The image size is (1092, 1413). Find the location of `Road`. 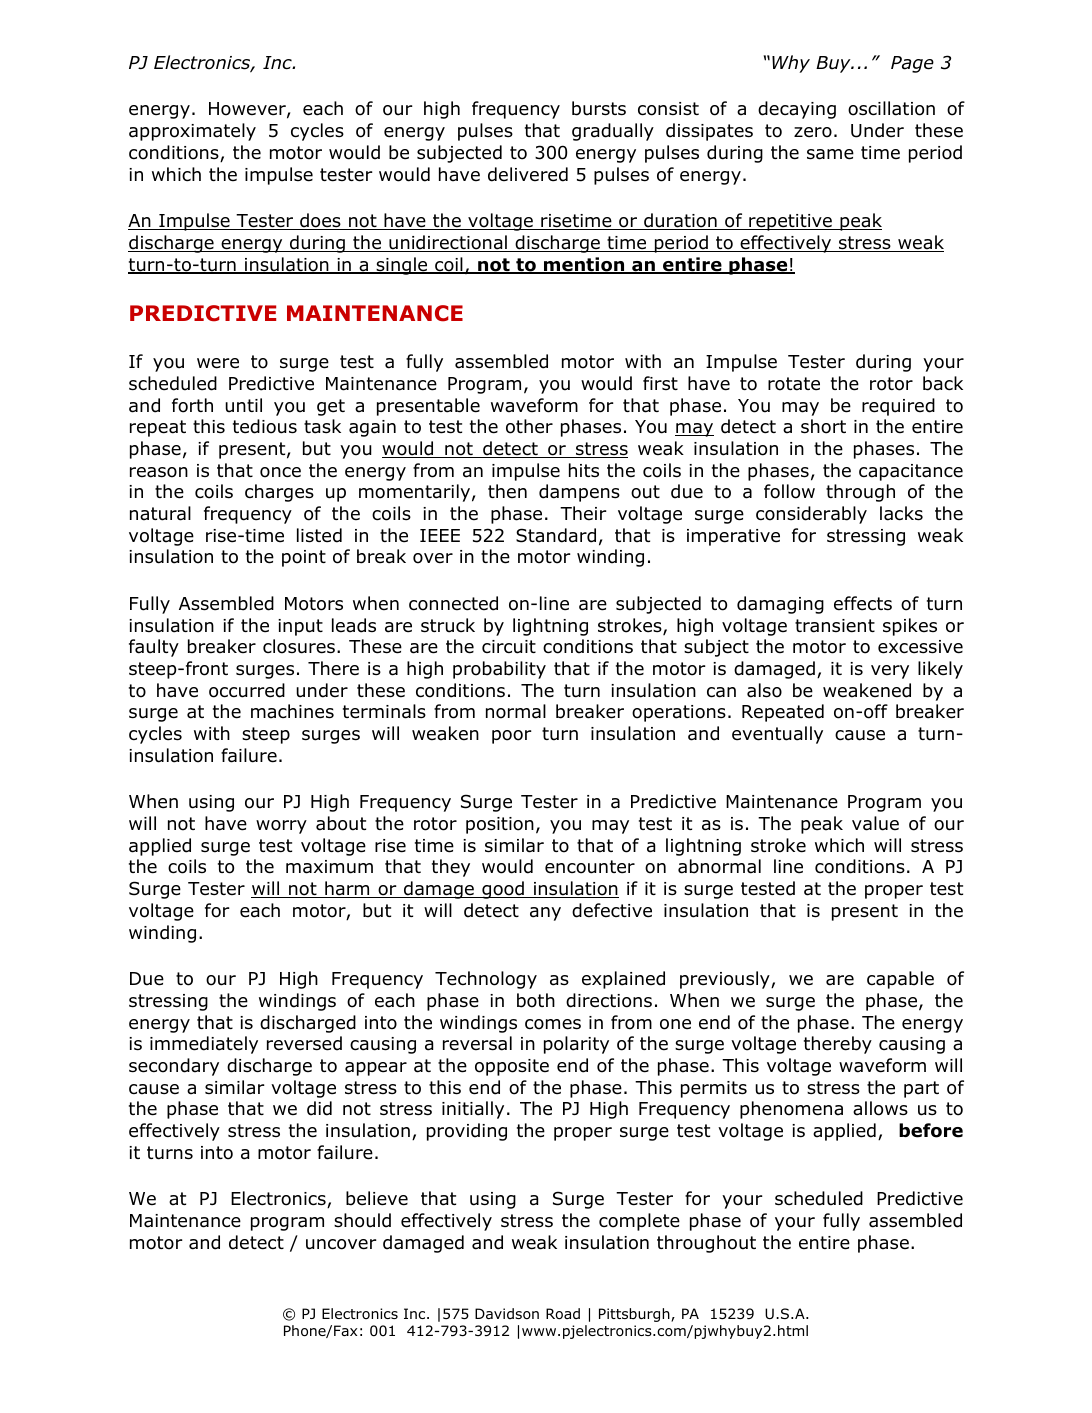

Road is located at coordinates (563, 1314).
